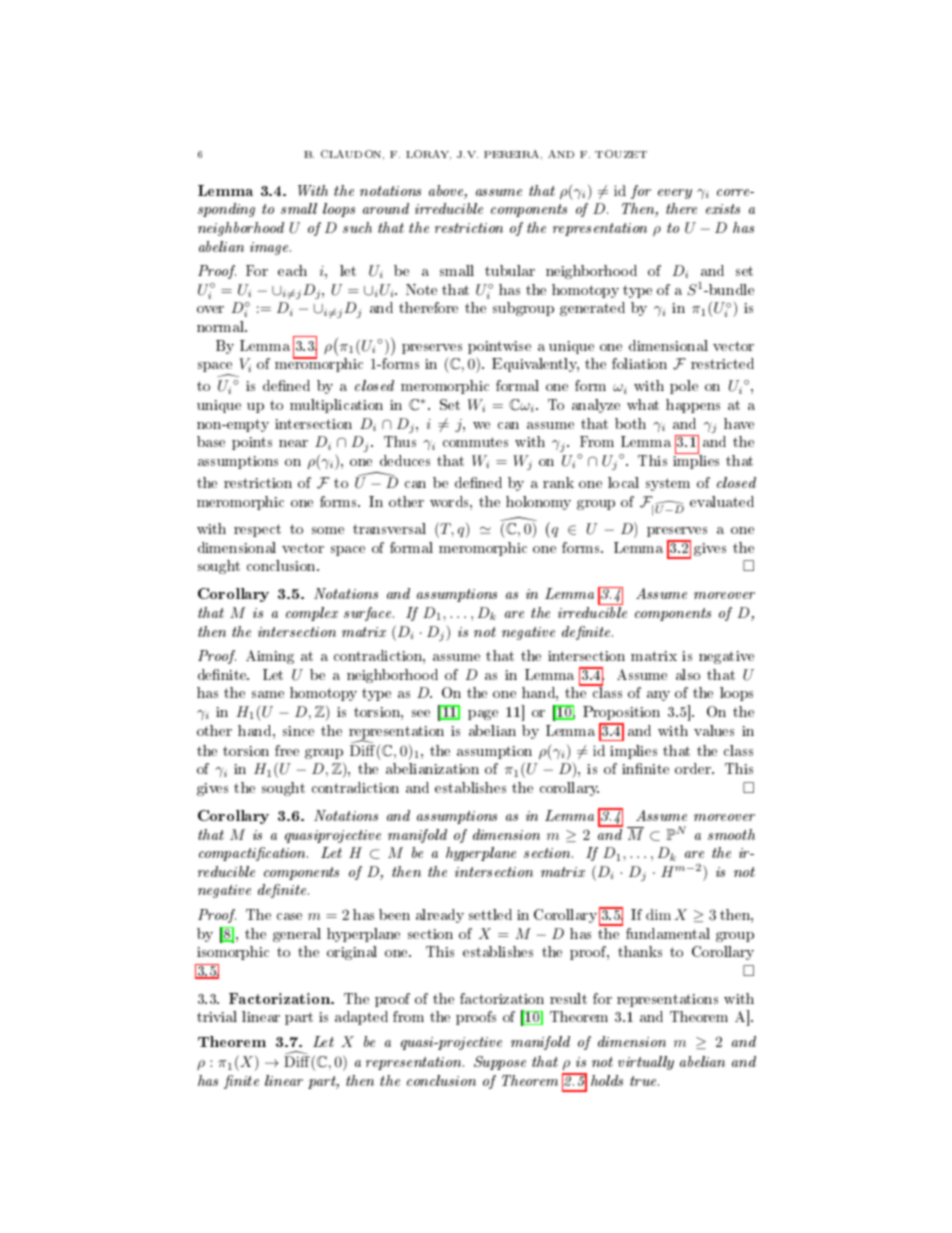 The width and height of the screenshot is (952, 1233). Describe the element at coordinates (500, 1063) in the screenshot. I see `Suppose` at that location.
